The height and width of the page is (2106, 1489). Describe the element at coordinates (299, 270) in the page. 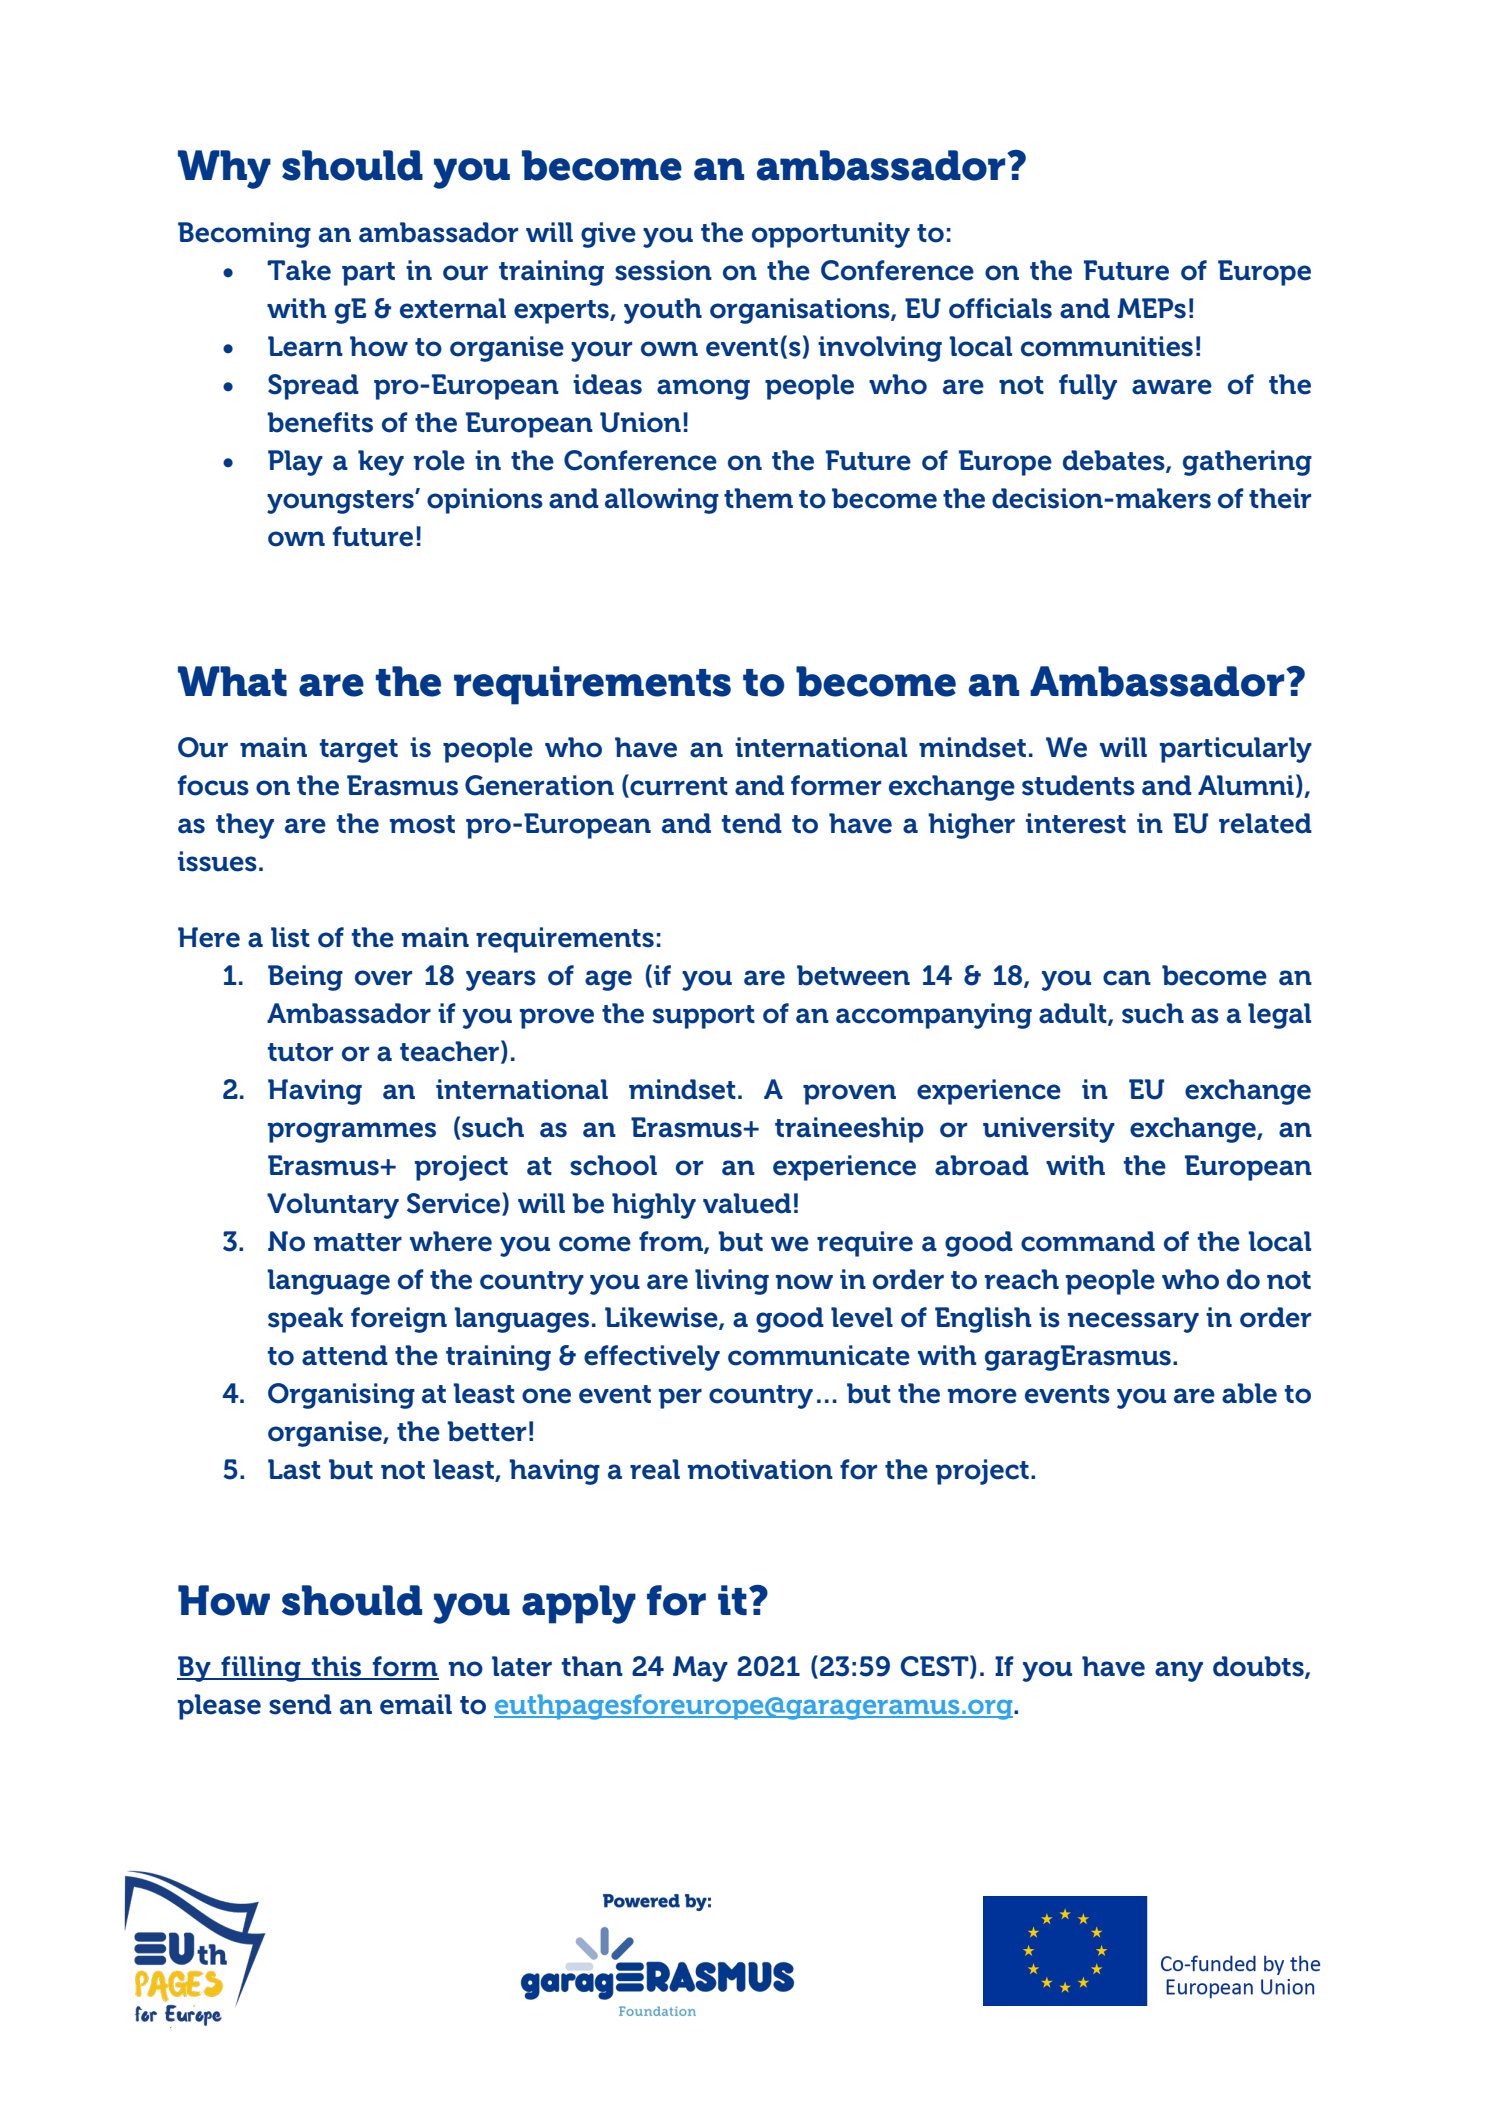

I see `Take` at that location.
